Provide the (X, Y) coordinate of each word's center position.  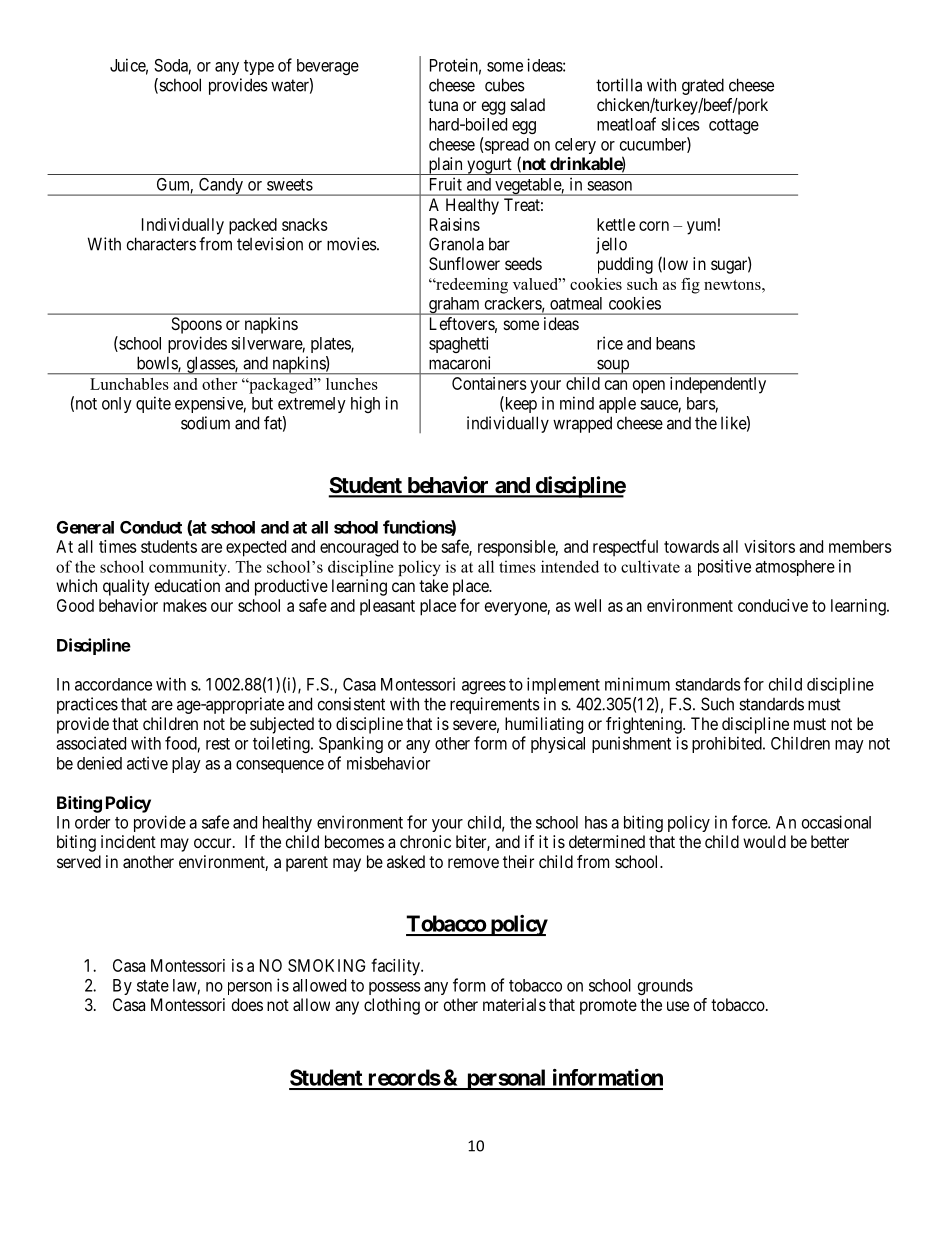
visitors (769, 546)
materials (514, 1004)
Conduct (151, 527)
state (153, 986)
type (259, 67)
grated (703, 86)
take (433, 585)
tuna (443, 105)
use (678, 1006)
